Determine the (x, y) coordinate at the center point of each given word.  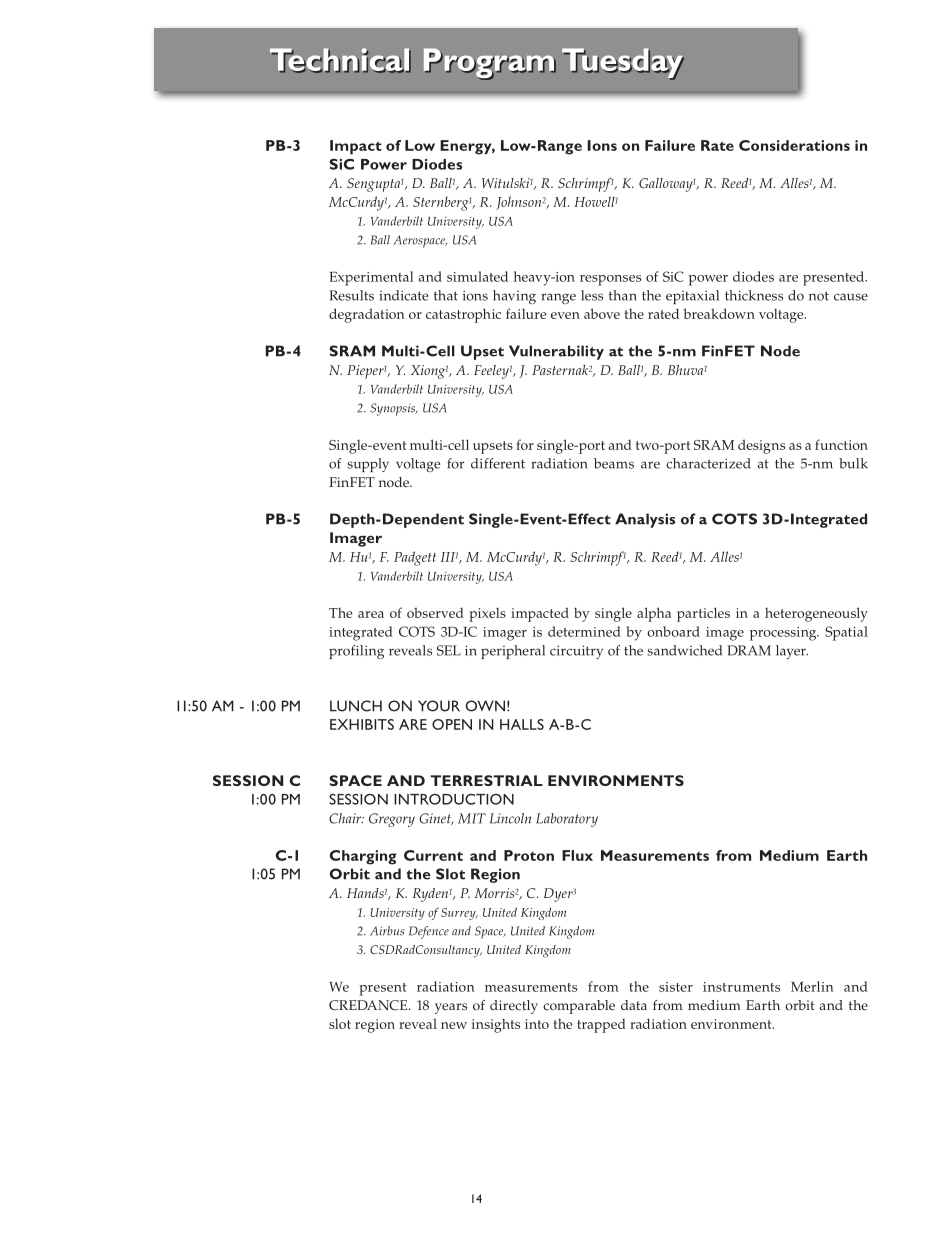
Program (490, 64)
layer (792, 652)
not (819, 296)
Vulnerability (556, 352)
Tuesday (623, 64)
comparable (579, 1007)
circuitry (576, 652)
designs (761, 446)
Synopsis (394, 409)
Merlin (812, 986)
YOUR (439, 706)
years (451, 1008)
